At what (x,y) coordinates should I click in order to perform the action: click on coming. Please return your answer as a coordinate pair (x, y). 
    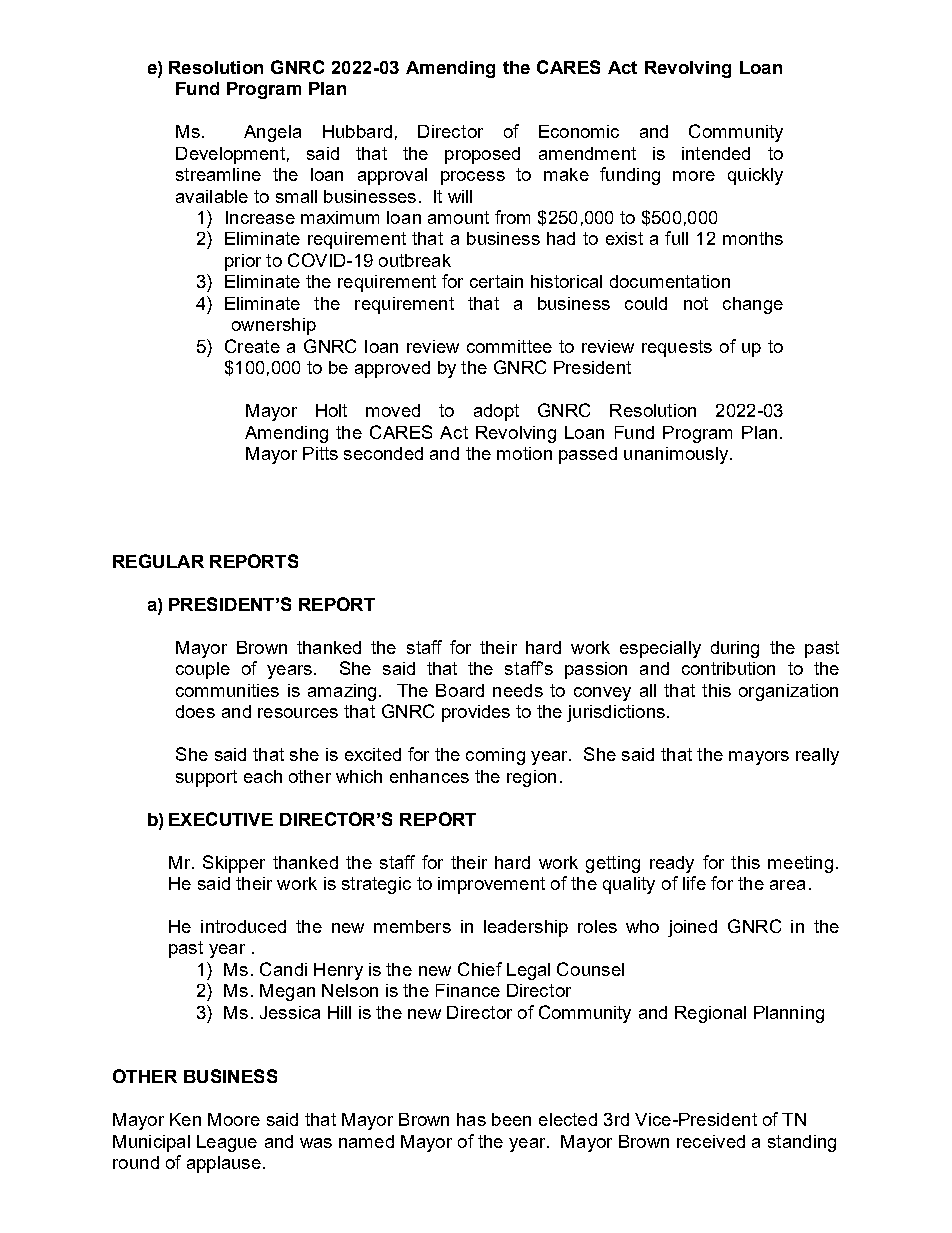
    Looking at the image, I should click on (495, 756).
